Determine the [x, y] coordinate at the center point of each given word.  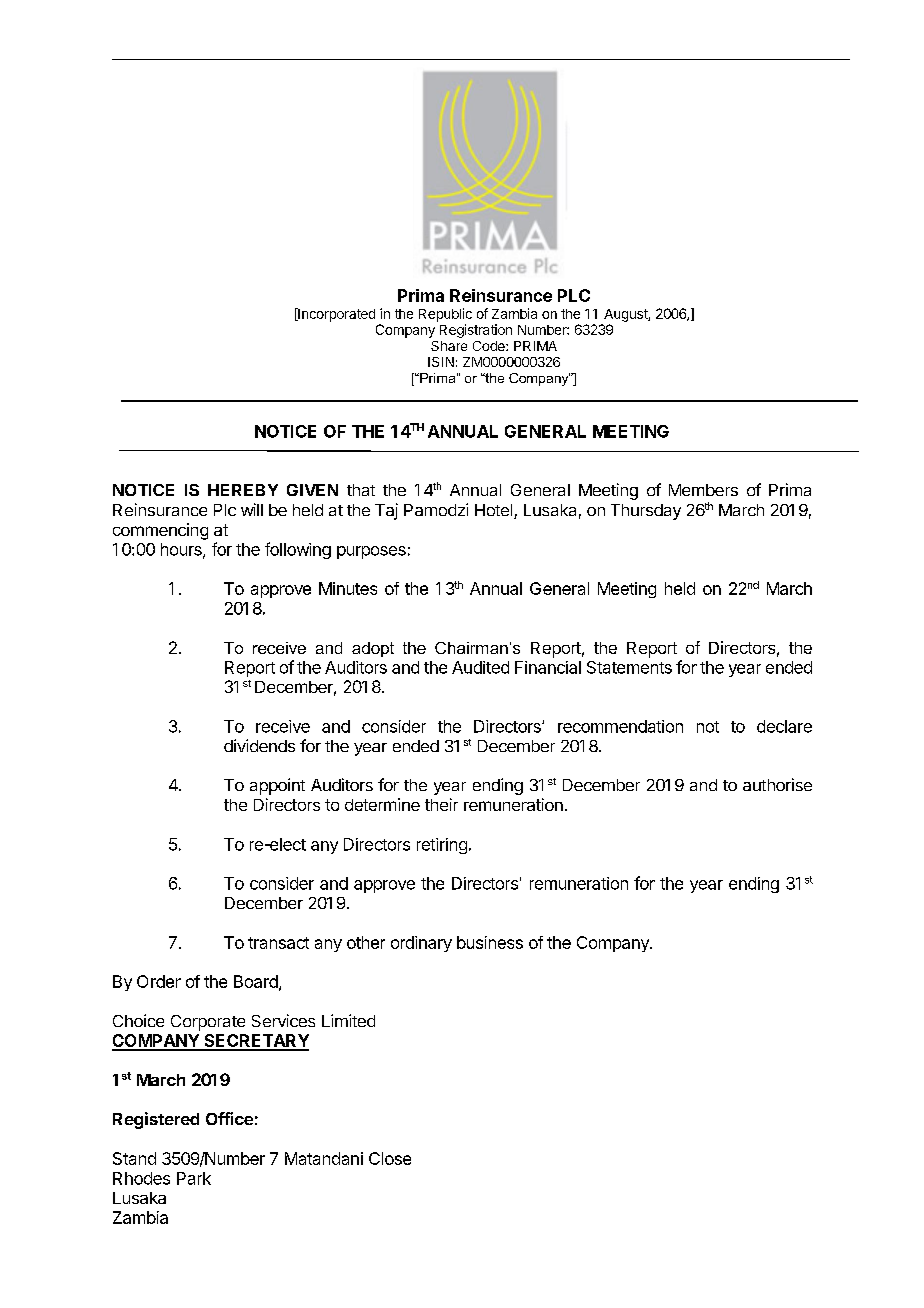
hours [182, 550]
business [490, 942]
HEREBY [243, 490]
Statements [629, 667]
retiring [442, 846]
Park [194, 1178]
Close [390, 1158]
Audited [480, 667]
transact [278, 943]
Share [449, 346]
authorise [777, 784]
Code [490, 346]
